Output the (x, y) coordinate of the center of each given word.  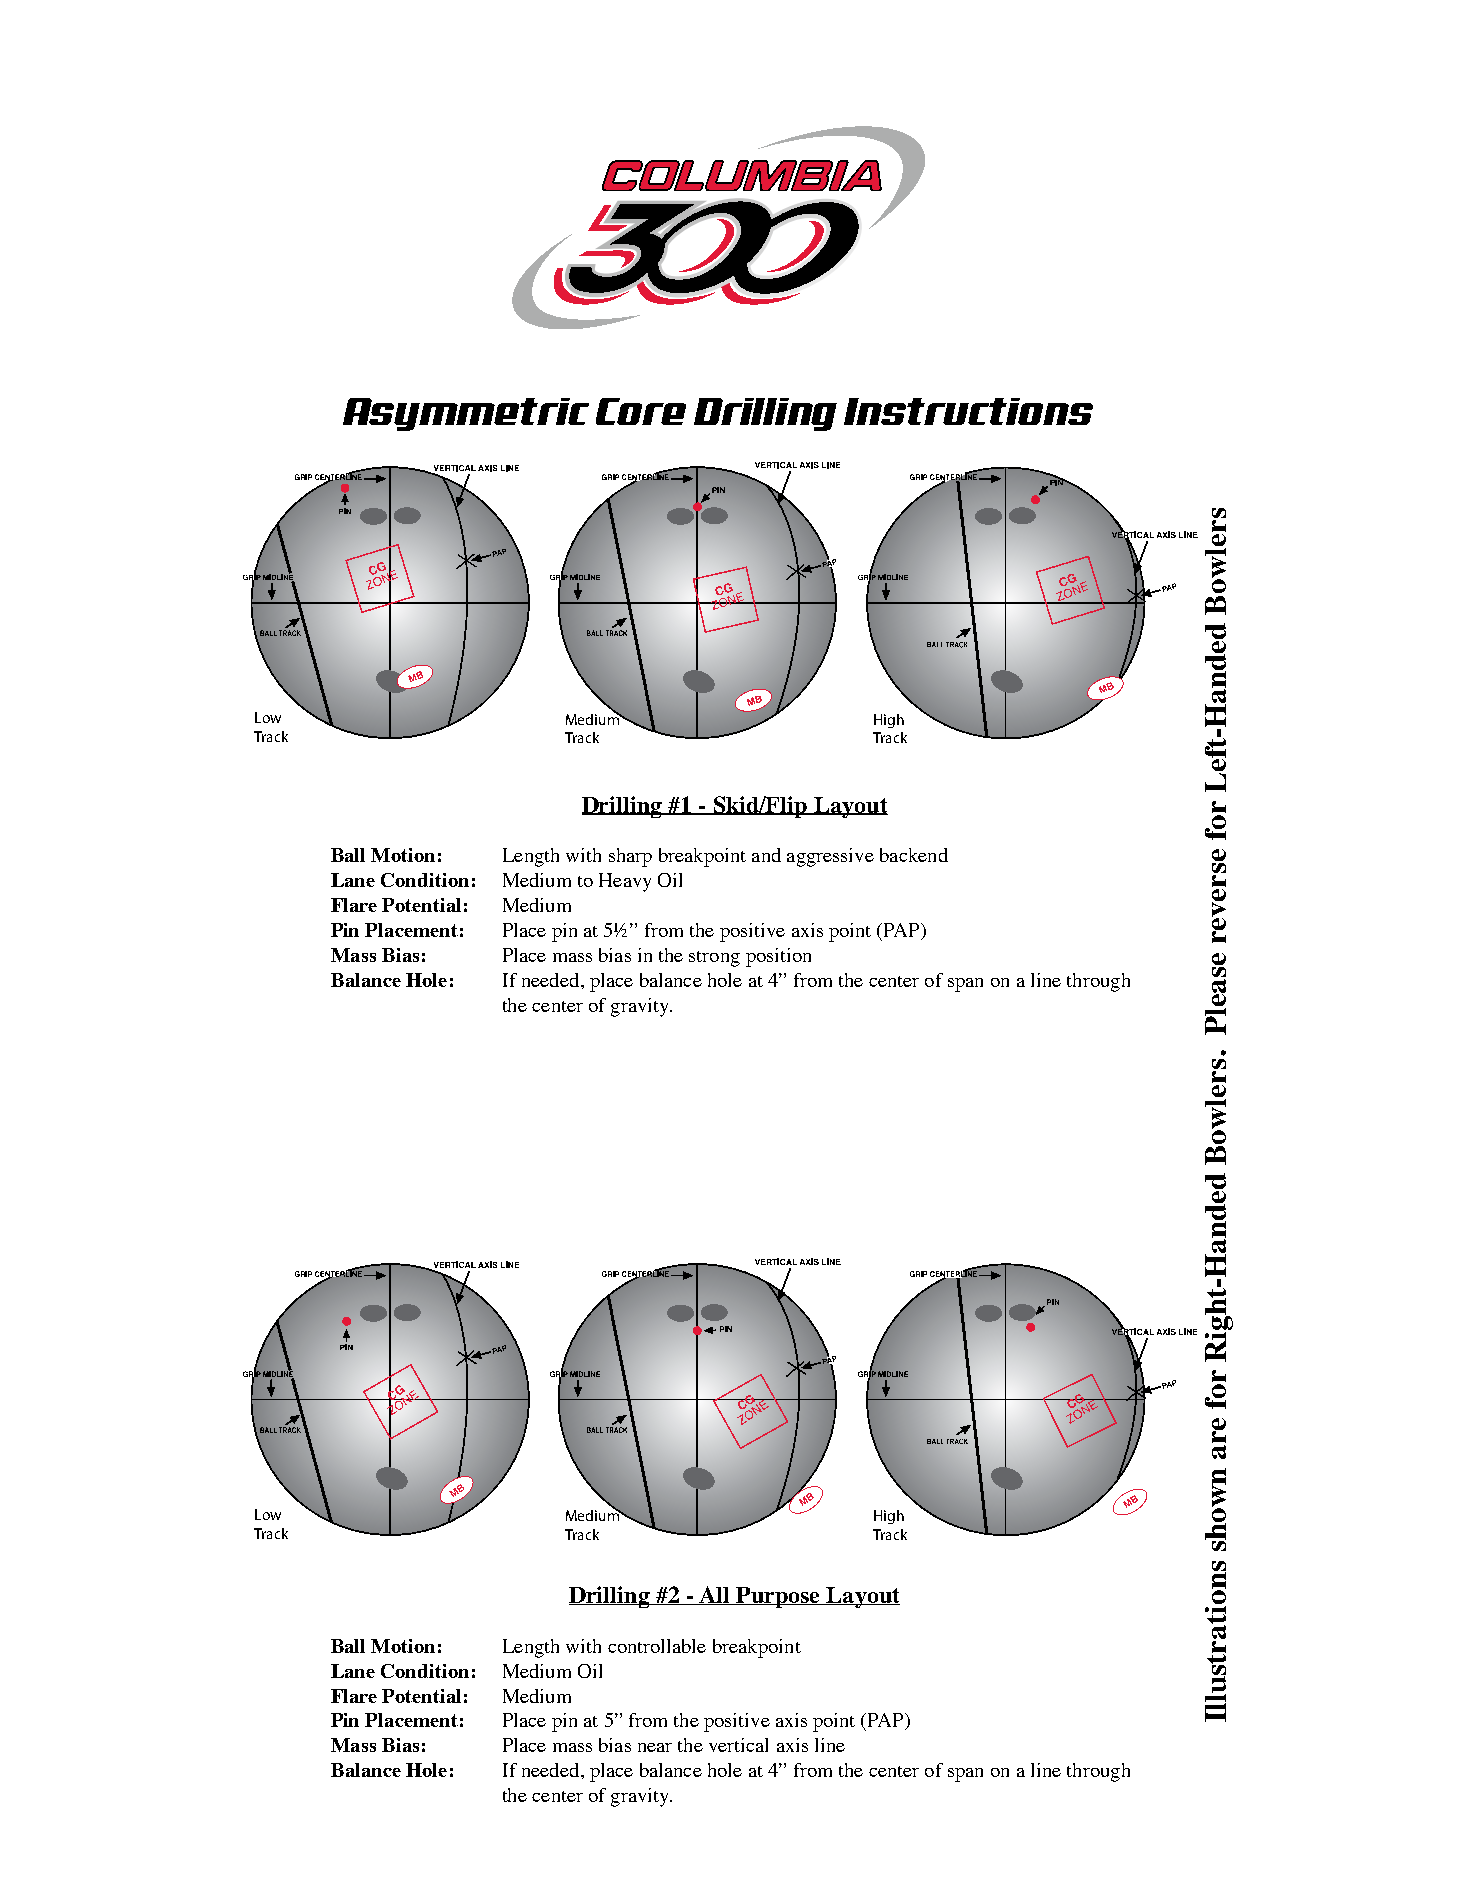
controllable (657, 1646)
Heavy (625, 882)
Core (641, 411)
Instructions (968, 411)
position (778, 957)
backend (914, 855)
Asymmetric (466, 414)
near (655, 1747)
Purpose (778, 1597)
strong (714, 959)
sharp (630, 857)
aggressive (830, 857)
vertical (738, 1745)
